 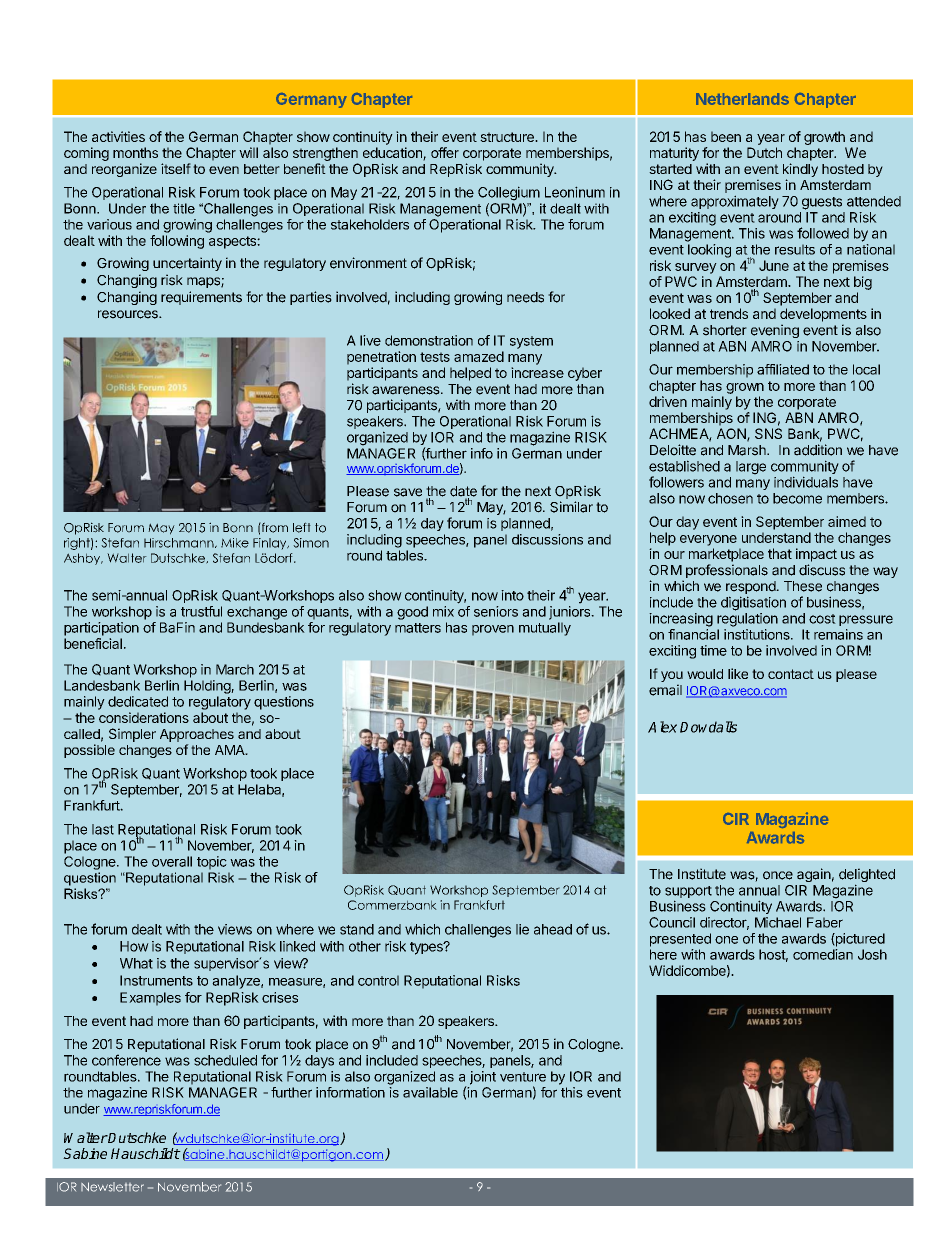 I want to click on Newsletter, so click(x=112, y=1187).
